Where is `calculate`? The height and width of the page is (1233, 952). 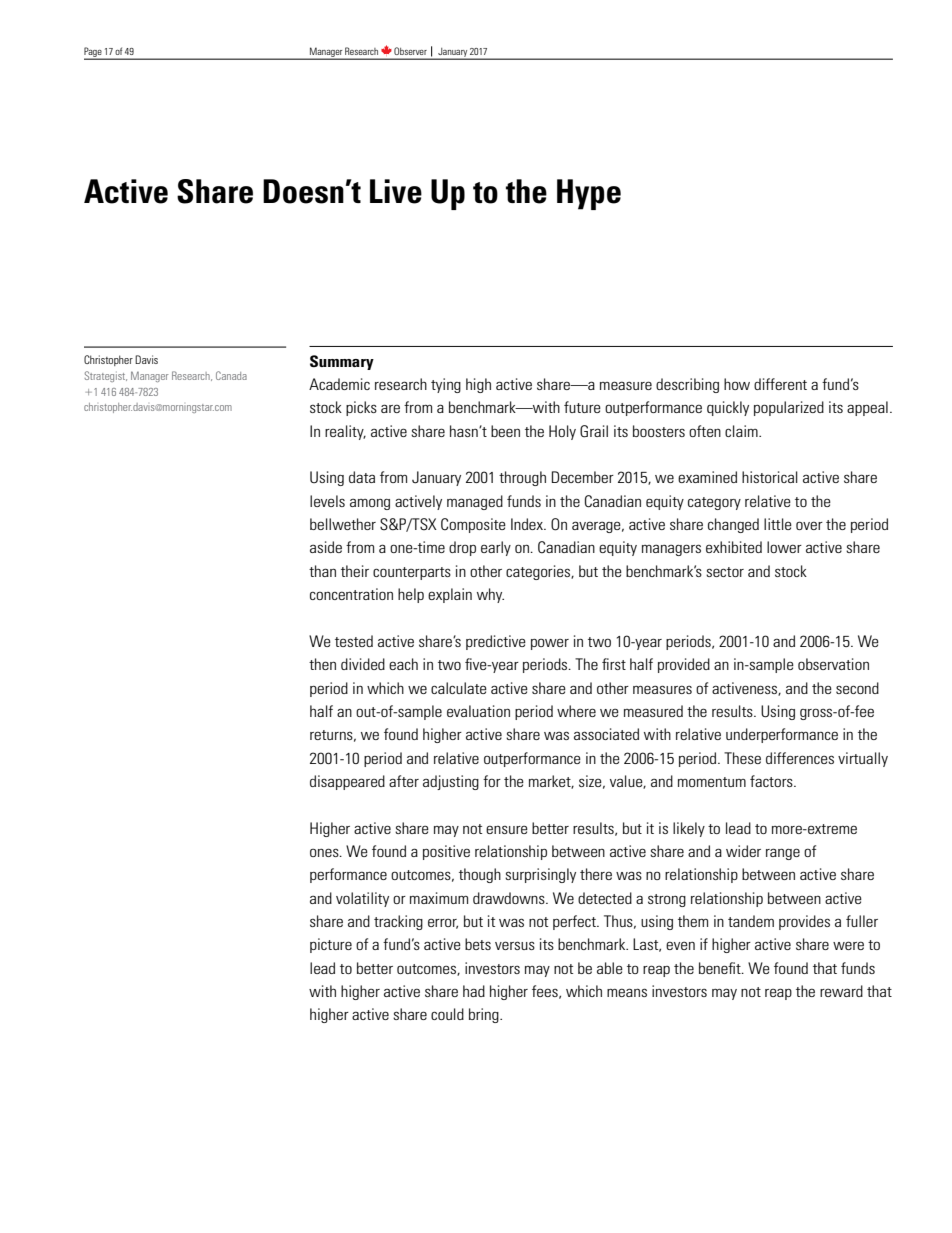 calculate is located at coordinates (459, 688).
